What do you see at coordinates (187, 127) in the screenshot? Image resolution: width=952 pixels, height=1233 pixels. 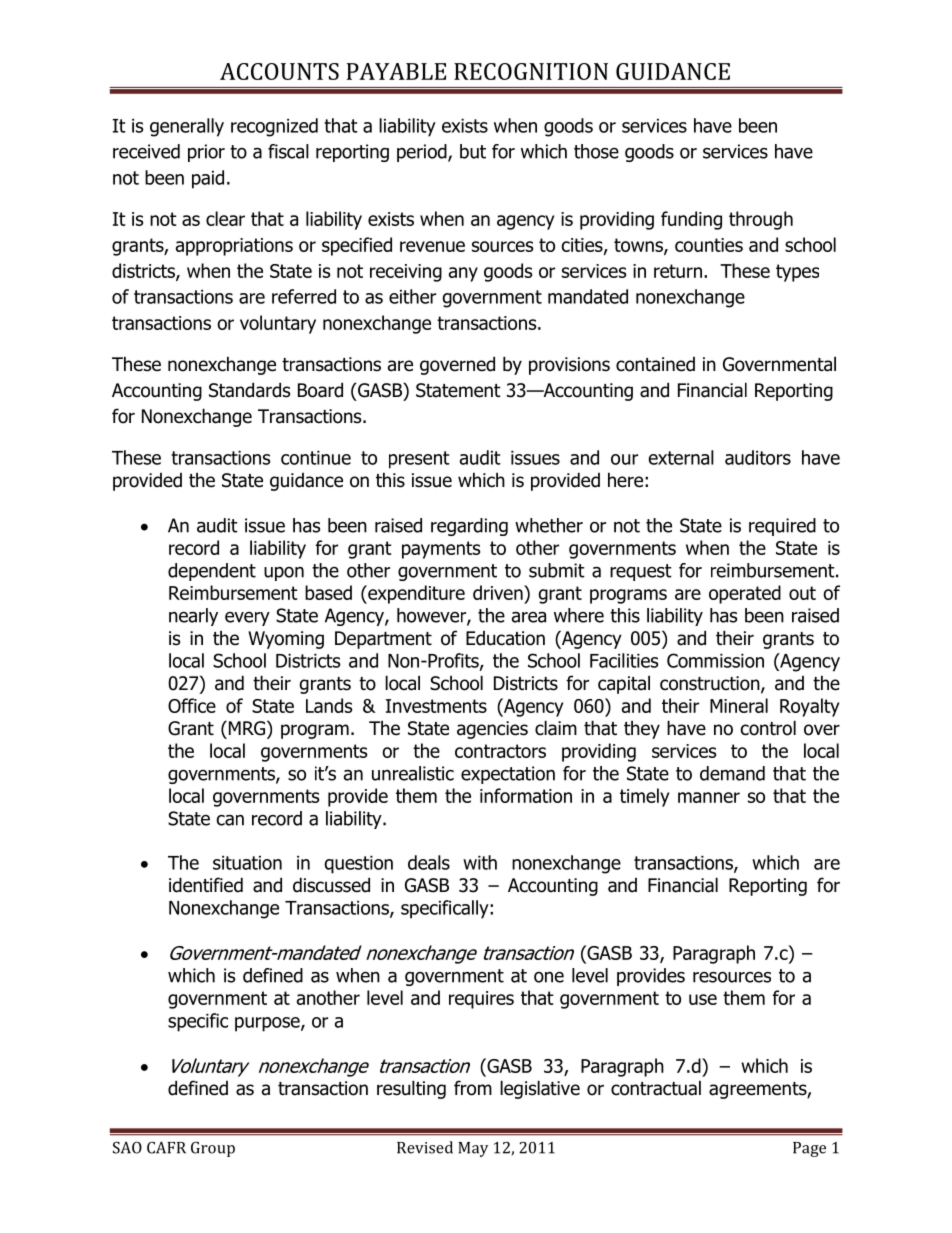 I see `generally` at bounding box center [187, 127].
